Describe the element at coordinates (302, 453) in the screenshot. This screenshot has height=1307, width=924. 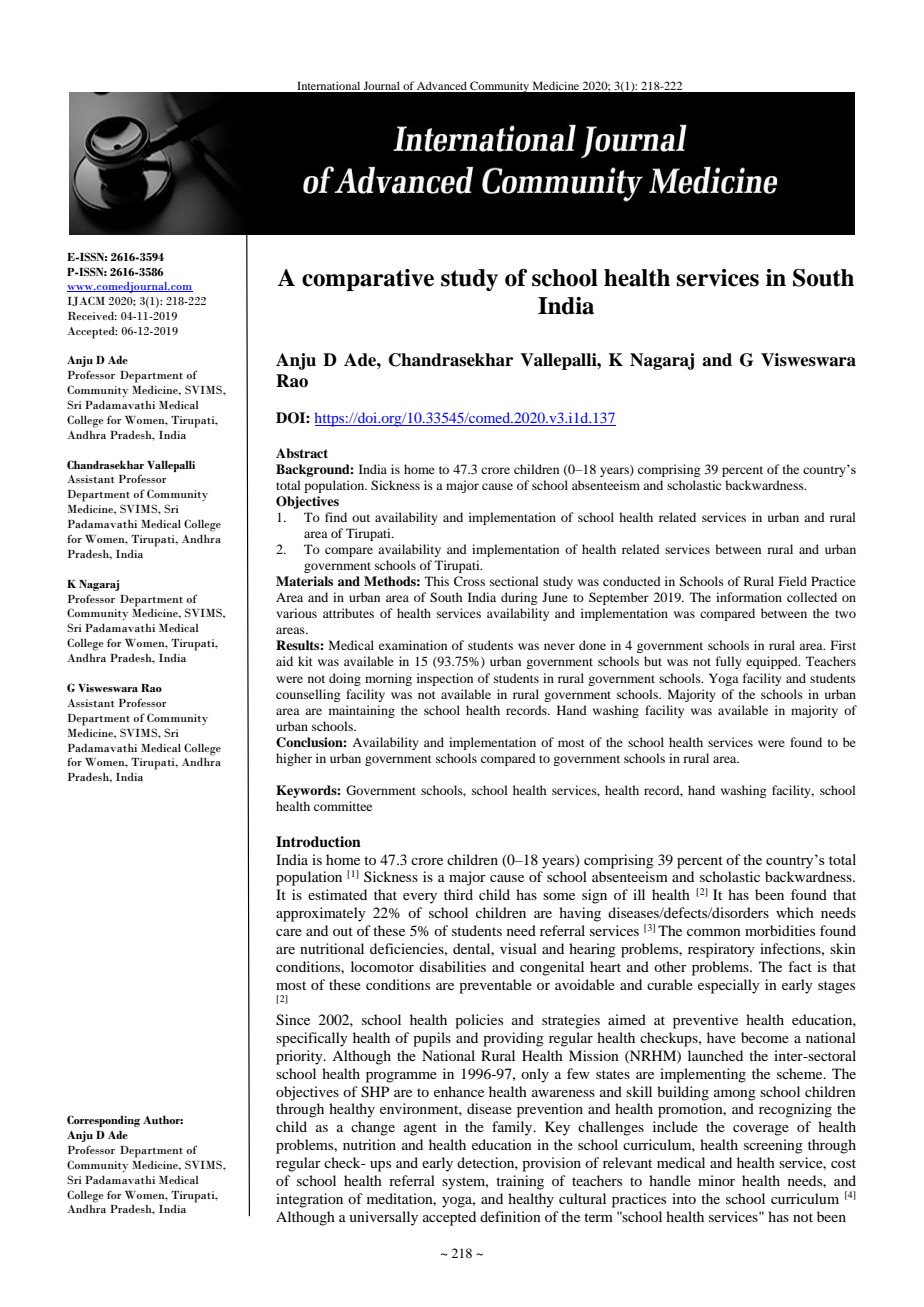
I see `Abstract` at that location.
